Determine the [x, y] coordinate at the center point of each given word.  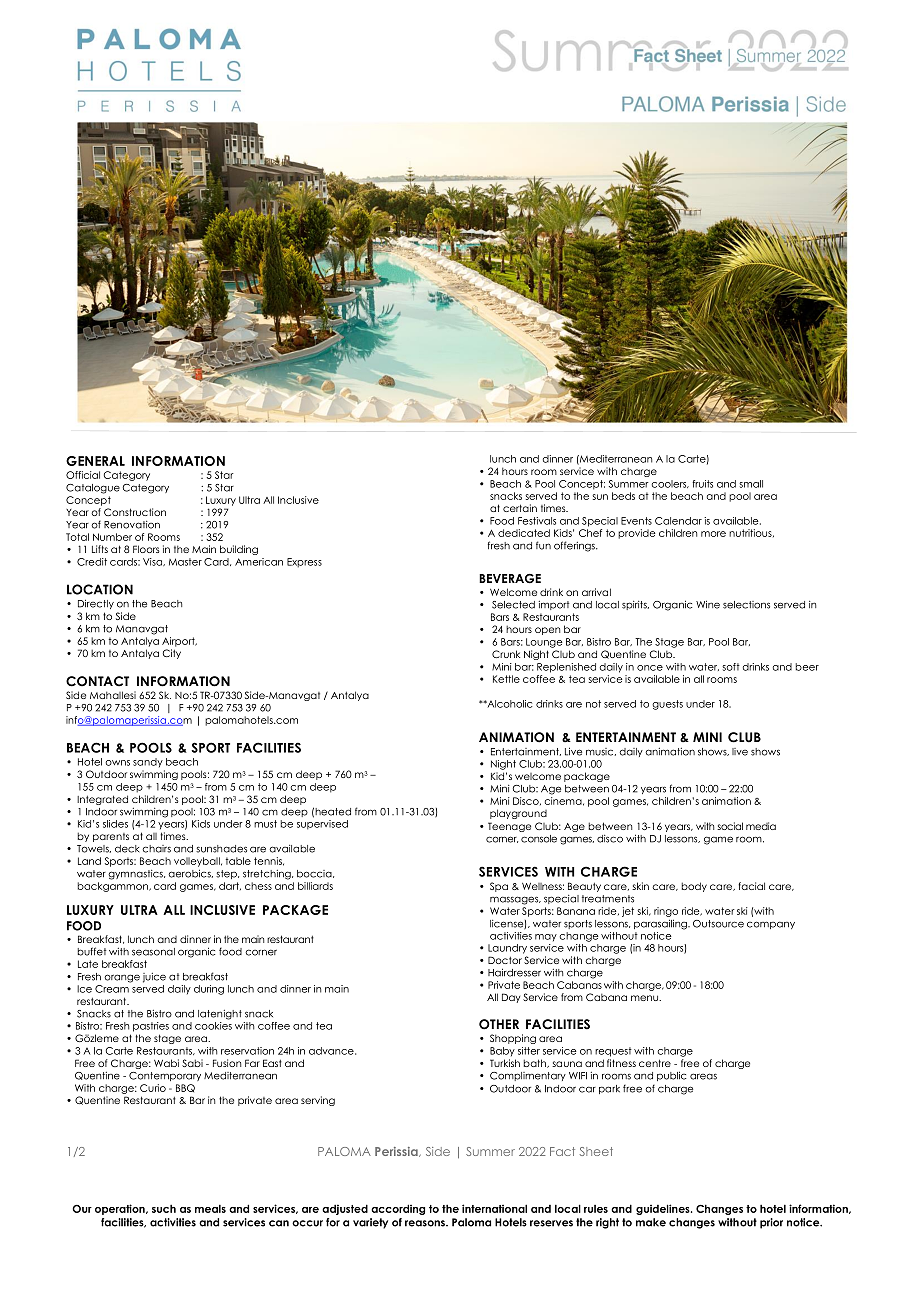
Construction [135, 512]
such [164, 1208]
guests [667, 705]
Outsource [718, 924]
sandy [148, 763]
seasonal [153, 952]
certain [520, 508]
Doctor [505, 960]
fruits [702, 484]
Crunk [506, 654]
